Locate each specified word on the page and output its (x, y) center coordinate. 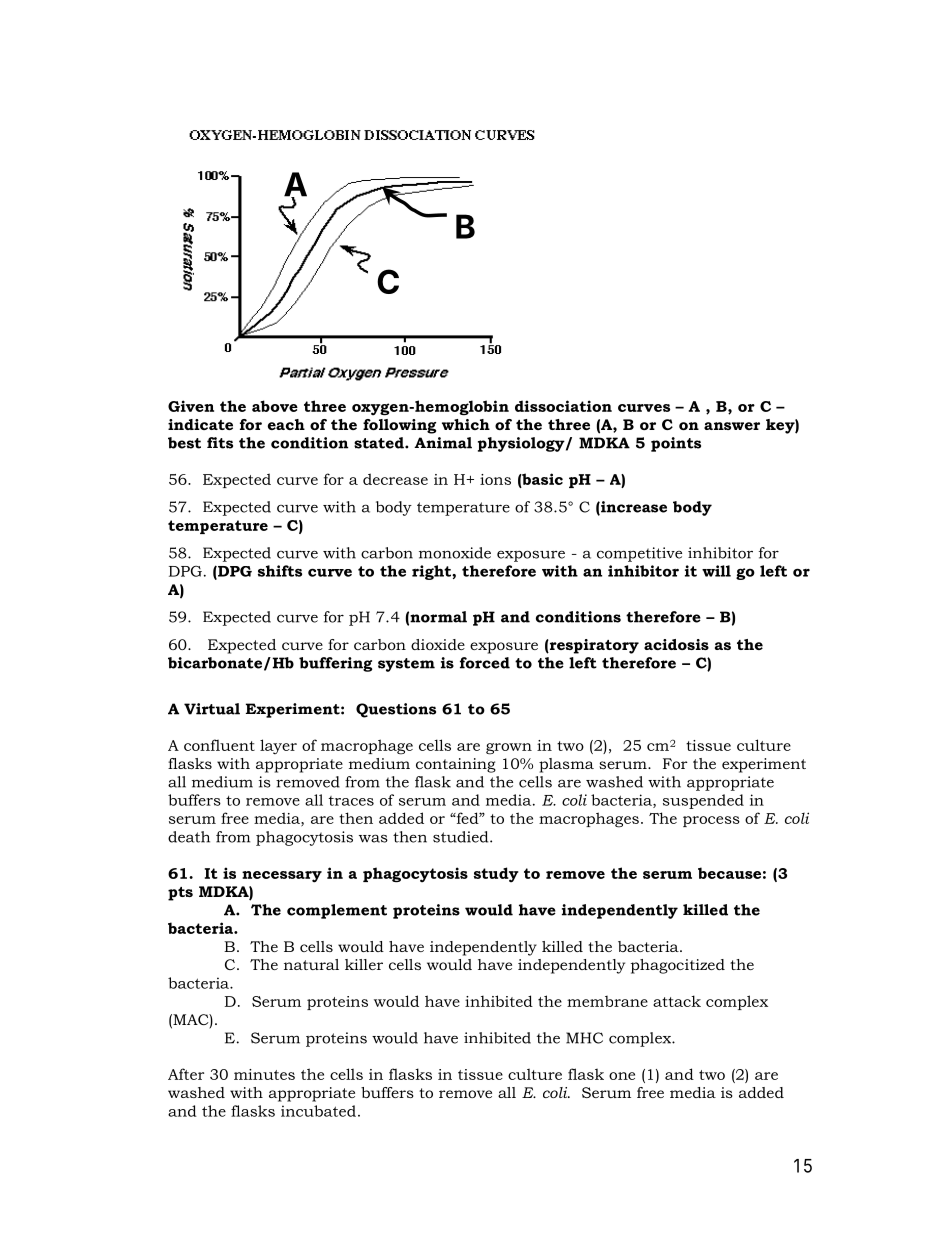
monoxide (455, 553)
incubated (318, 1111)
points (676, 444)
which (466, 424)
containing (456, 765)
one (622, 1076)
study (496, 875)
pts (180, 894)
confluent (219, 745)
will (716, 571)
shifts (280, 571)
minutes (264, 1074)
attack (677, 1001)
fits (220, 443)
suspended (703, 801)
